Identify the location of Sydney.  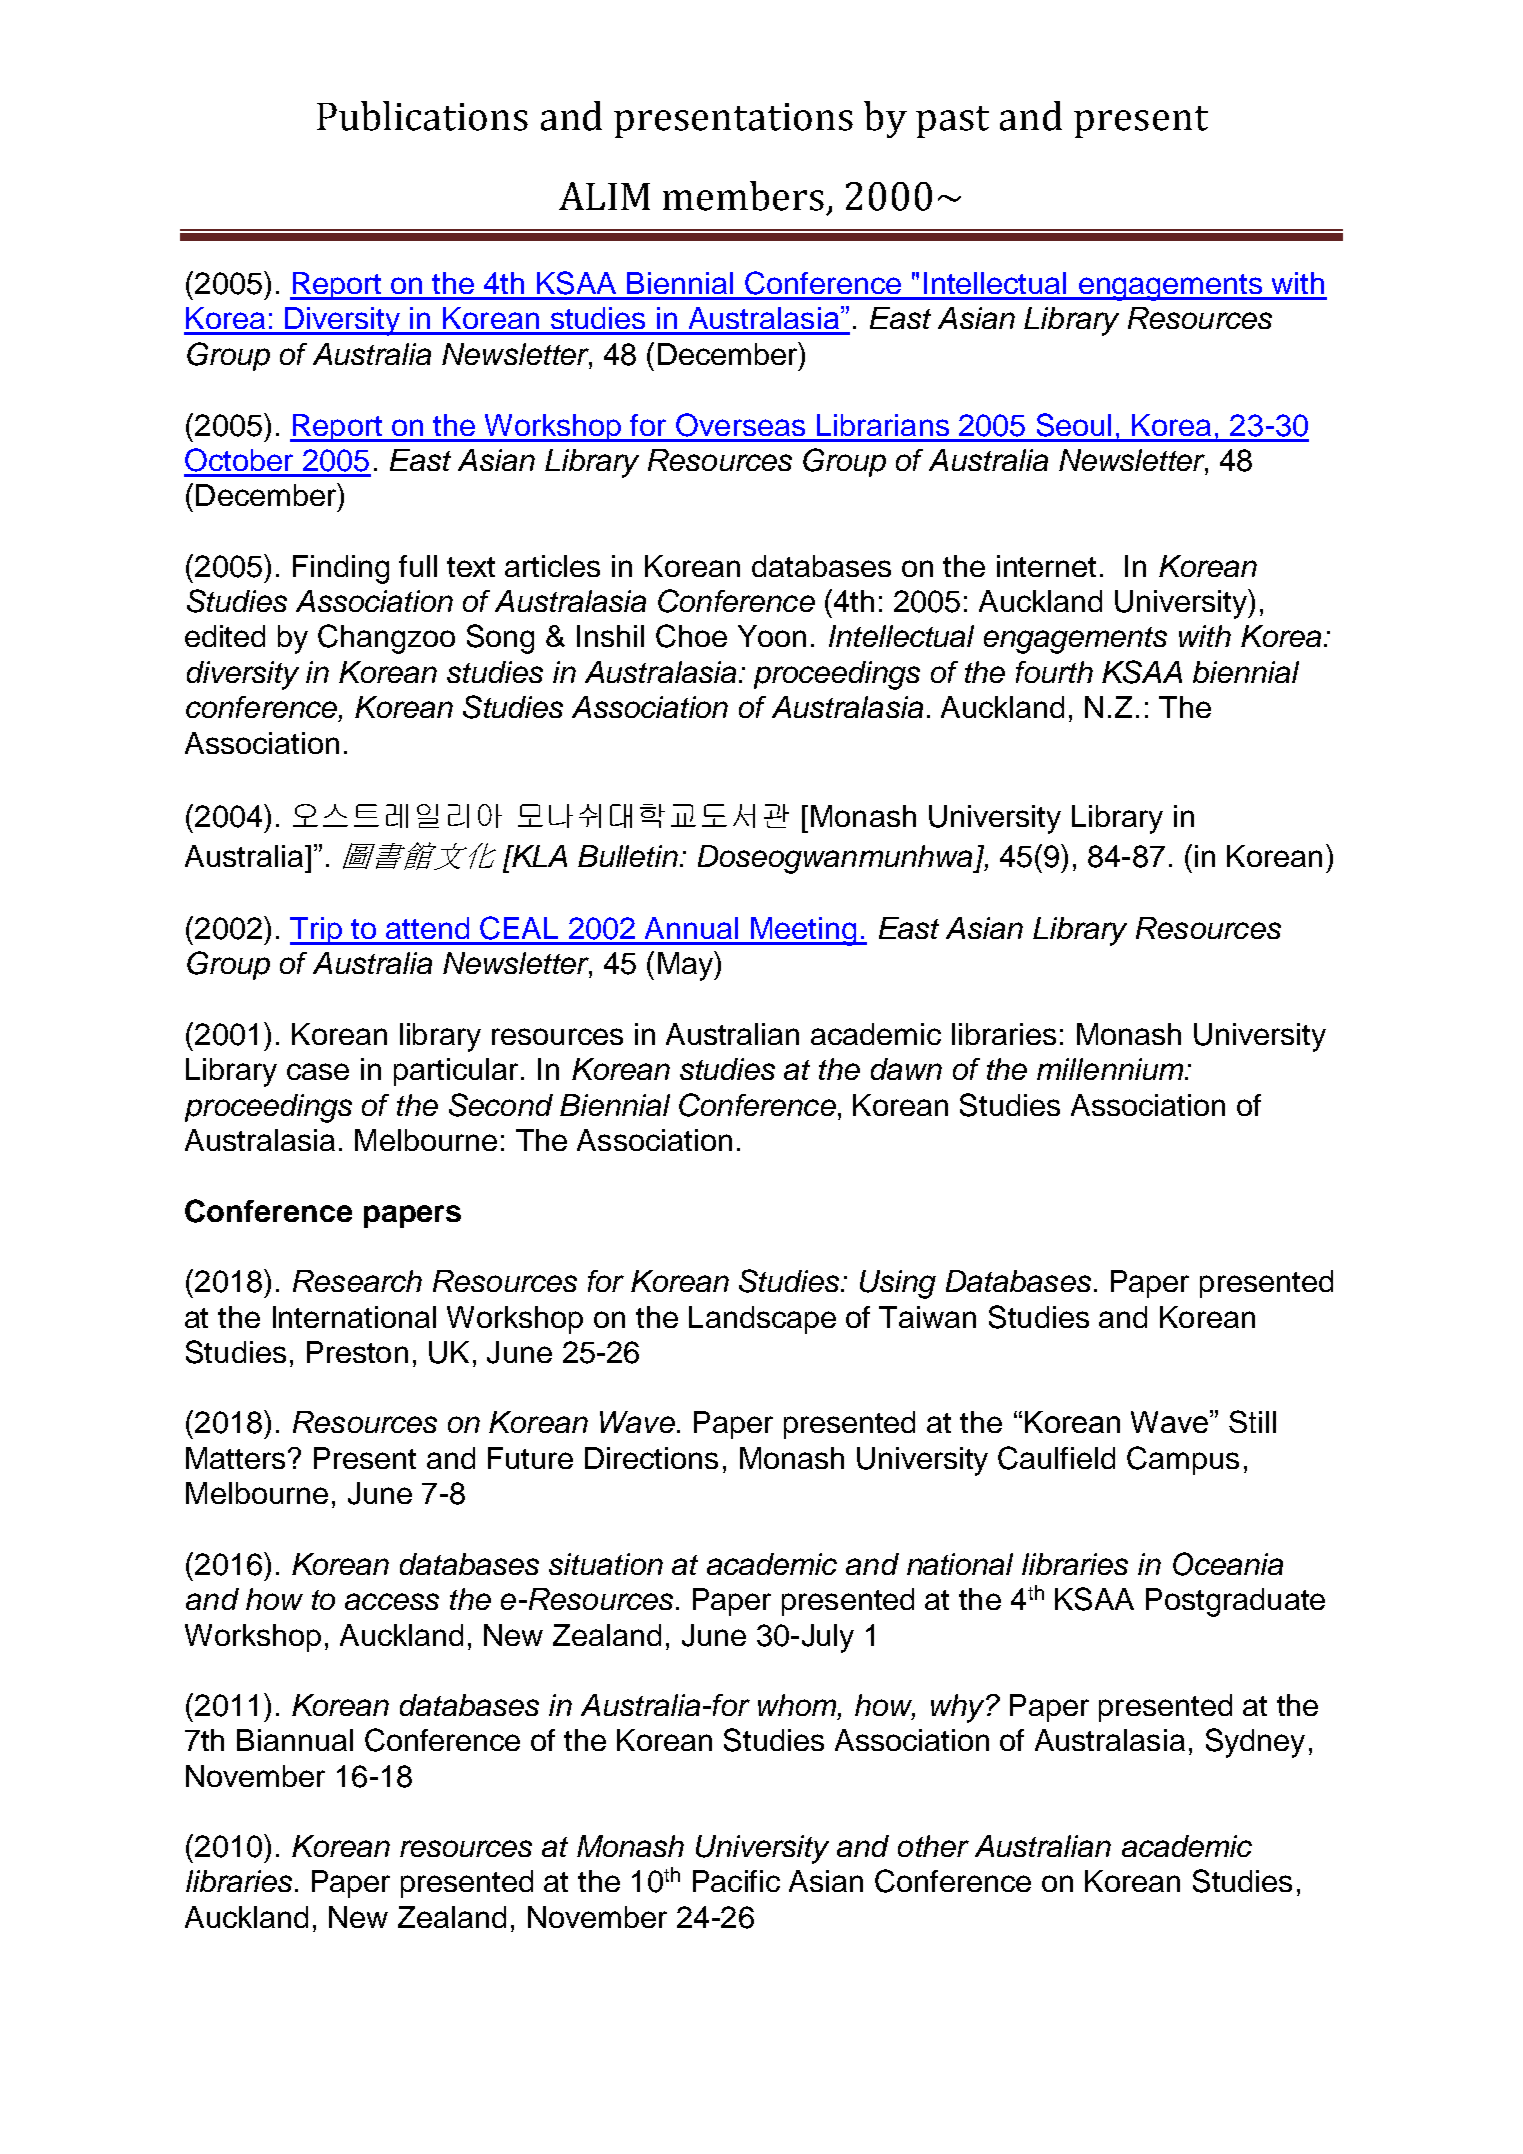
(1255, 1743).
